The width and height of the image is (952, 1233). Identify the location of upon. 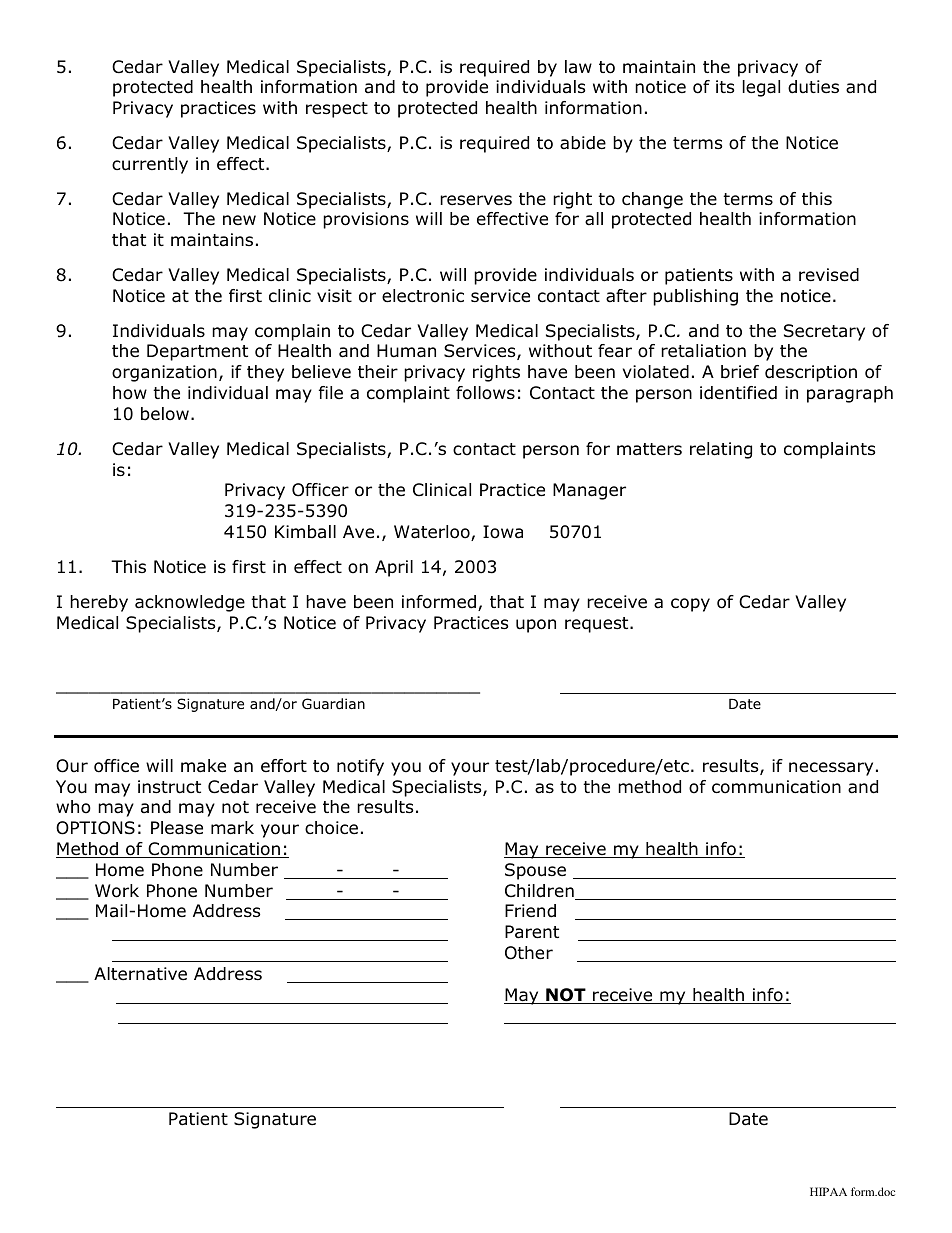
(536, 626).
